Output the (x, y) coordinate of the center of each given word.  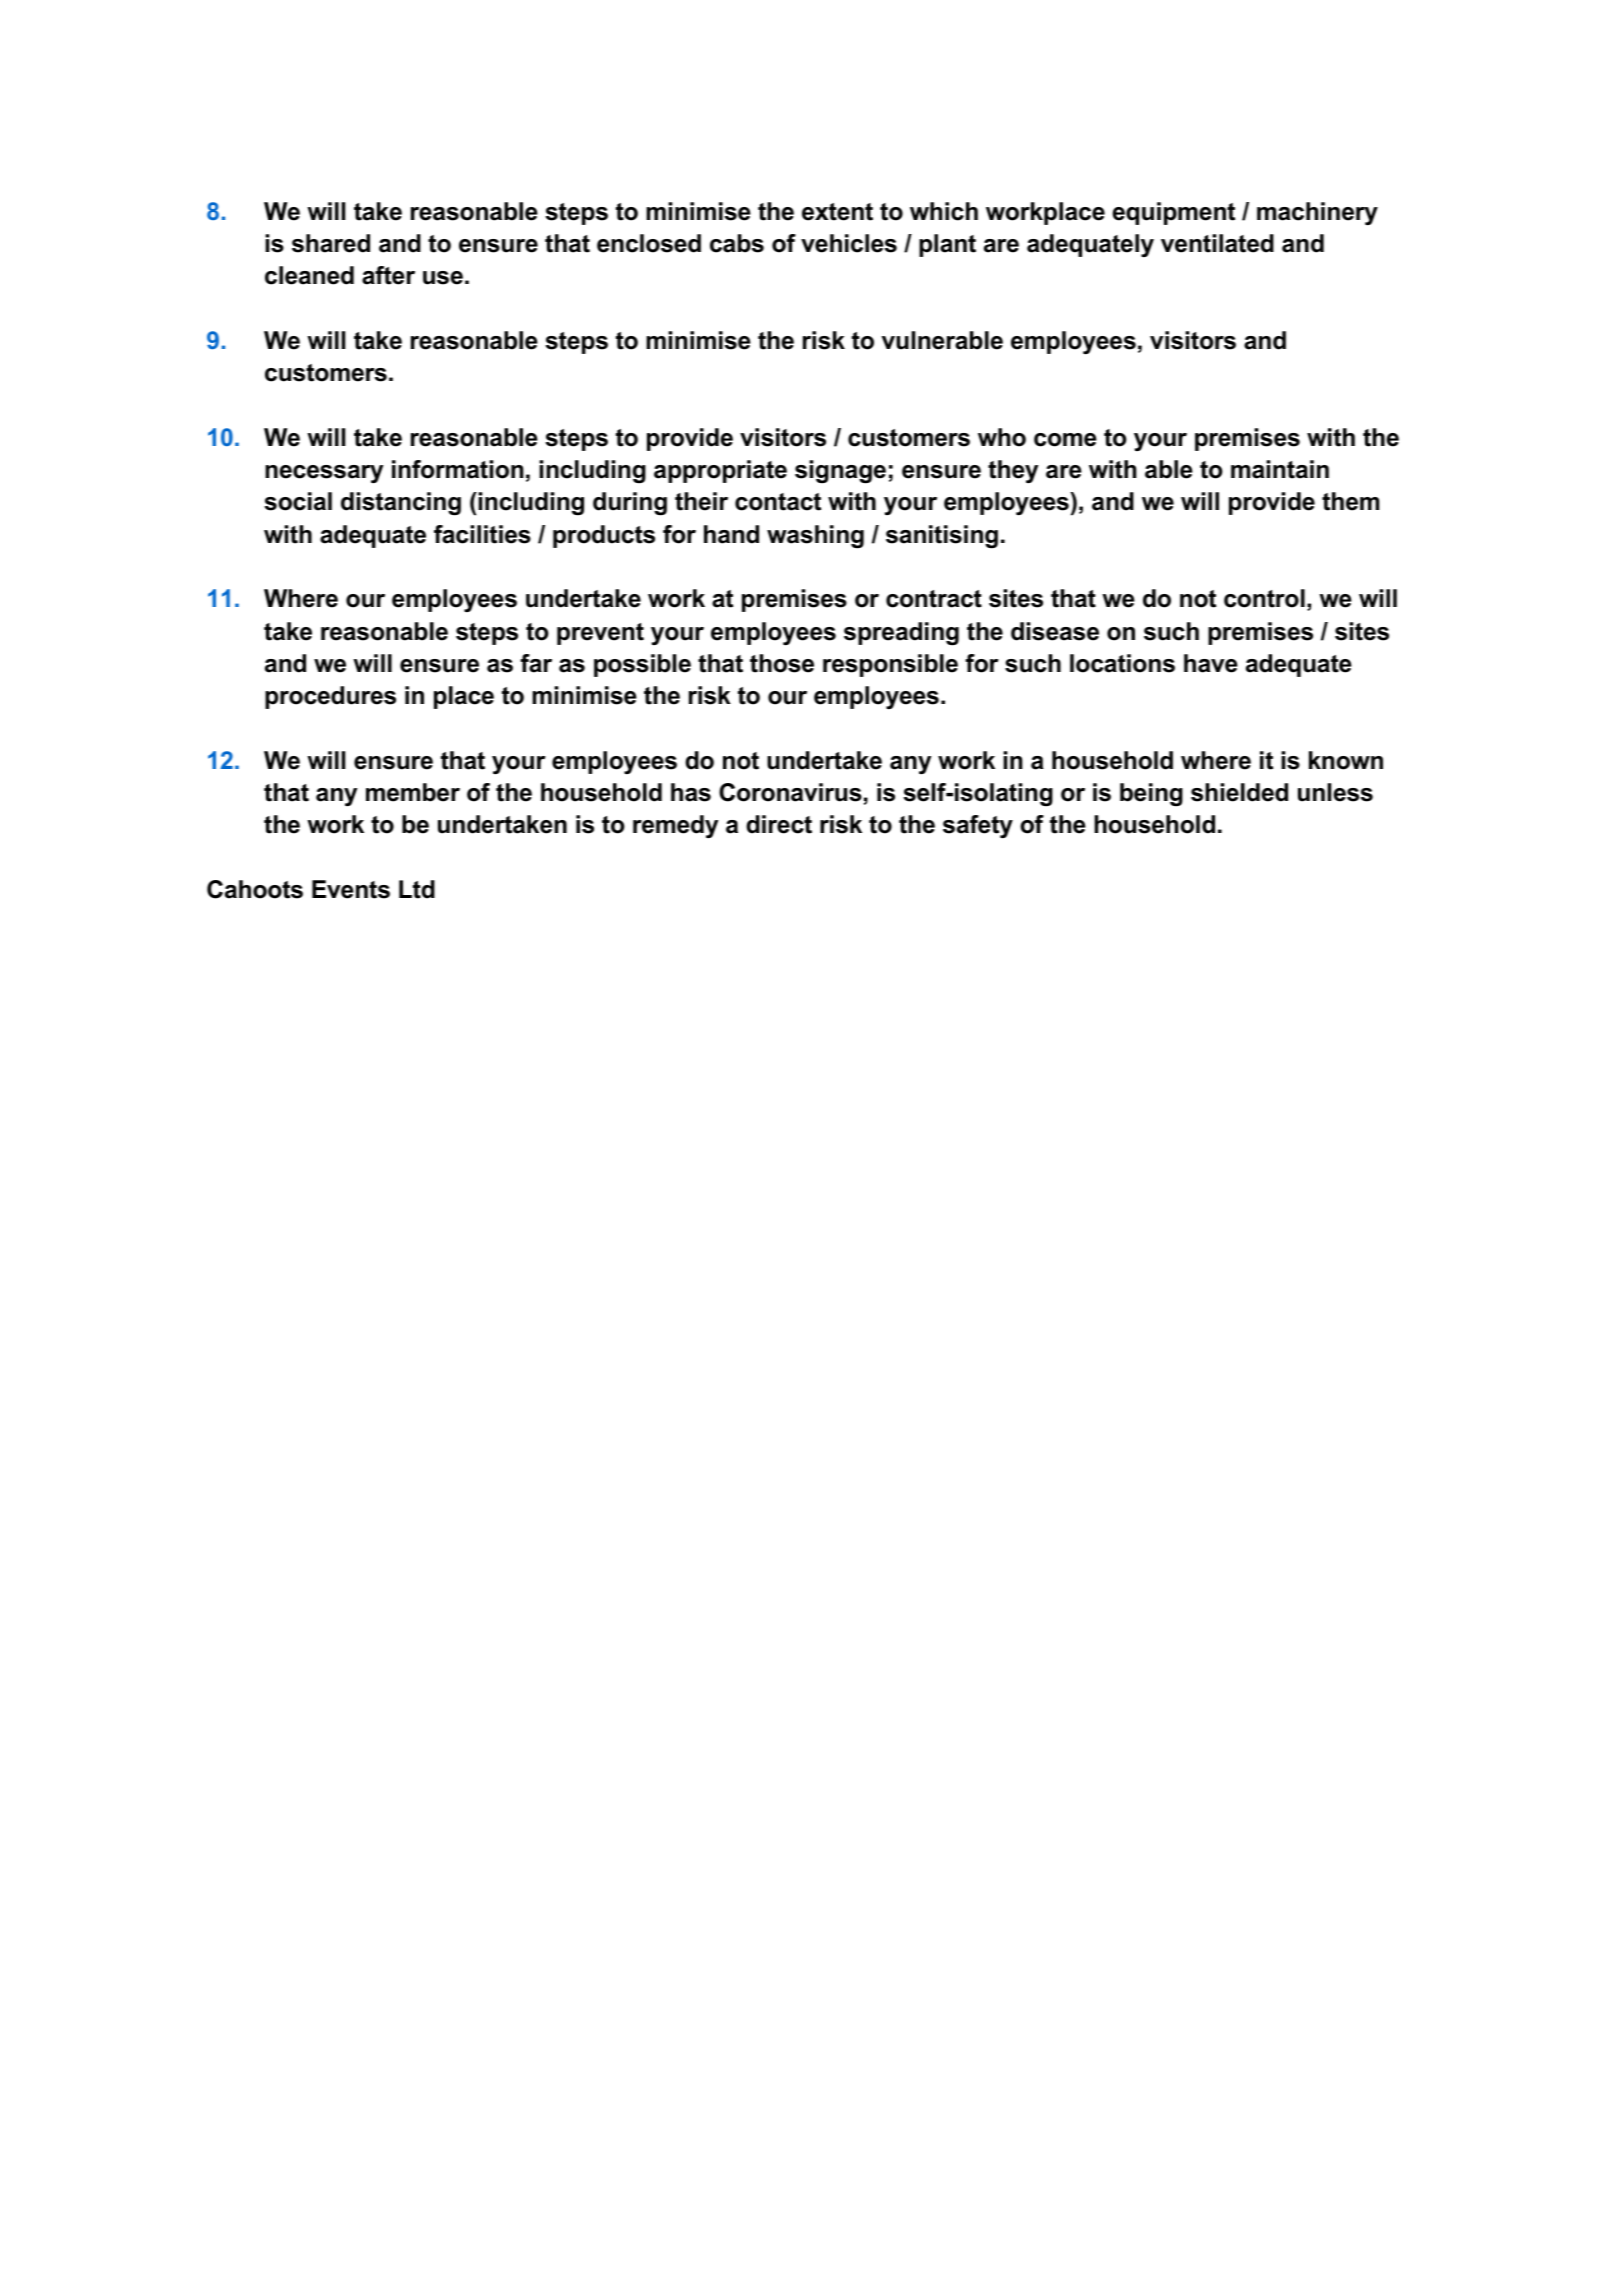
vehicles (849, 243)
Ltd (417, 889)
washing (815, 537)
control (1264, 598)
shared (331, 243)
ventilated (1217, 243)
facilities (482, 534)
